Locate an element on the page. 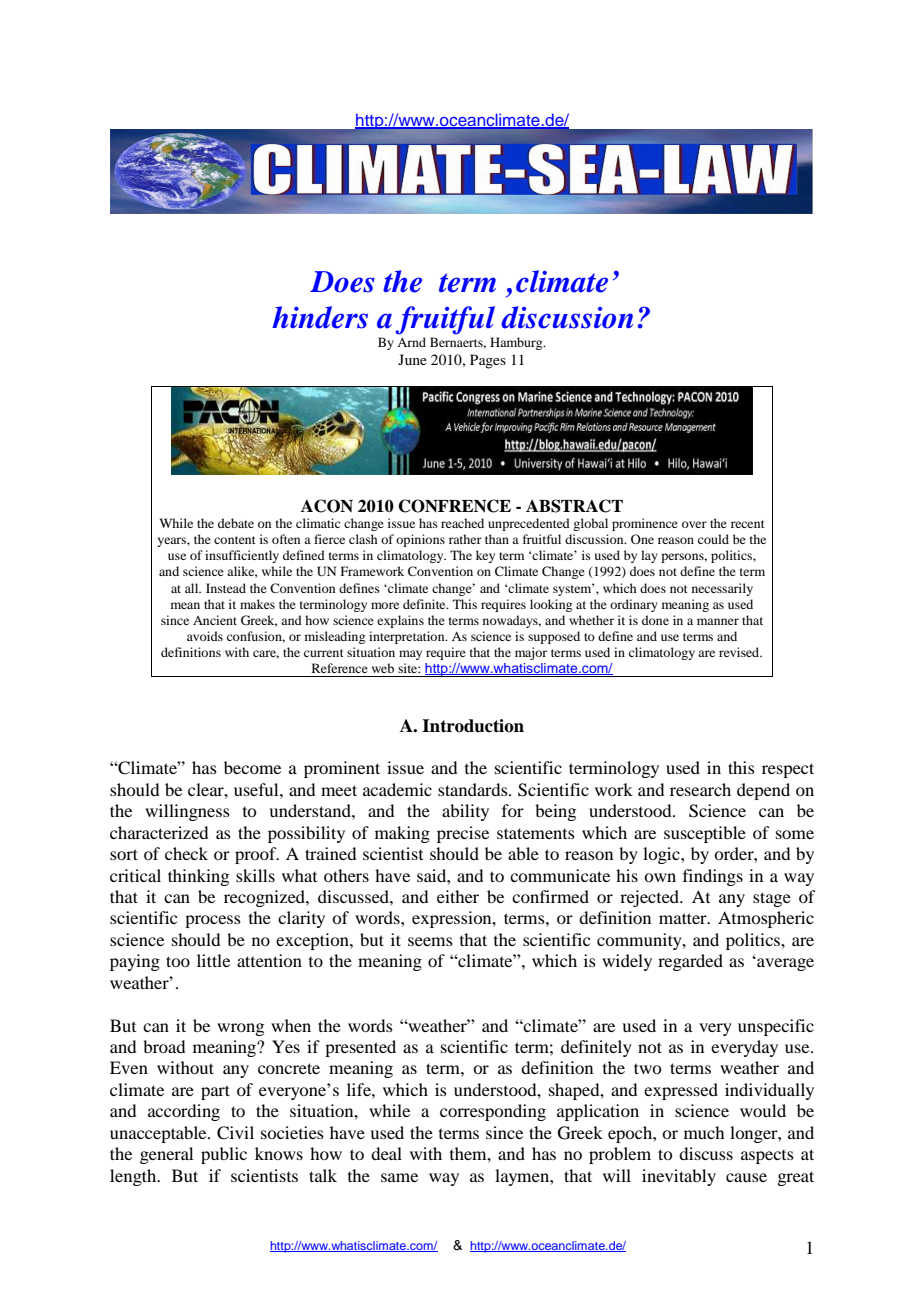 Image resolution: width=924 pixels, height=1308 pixels. rather is located at coordinates (465, 539).
